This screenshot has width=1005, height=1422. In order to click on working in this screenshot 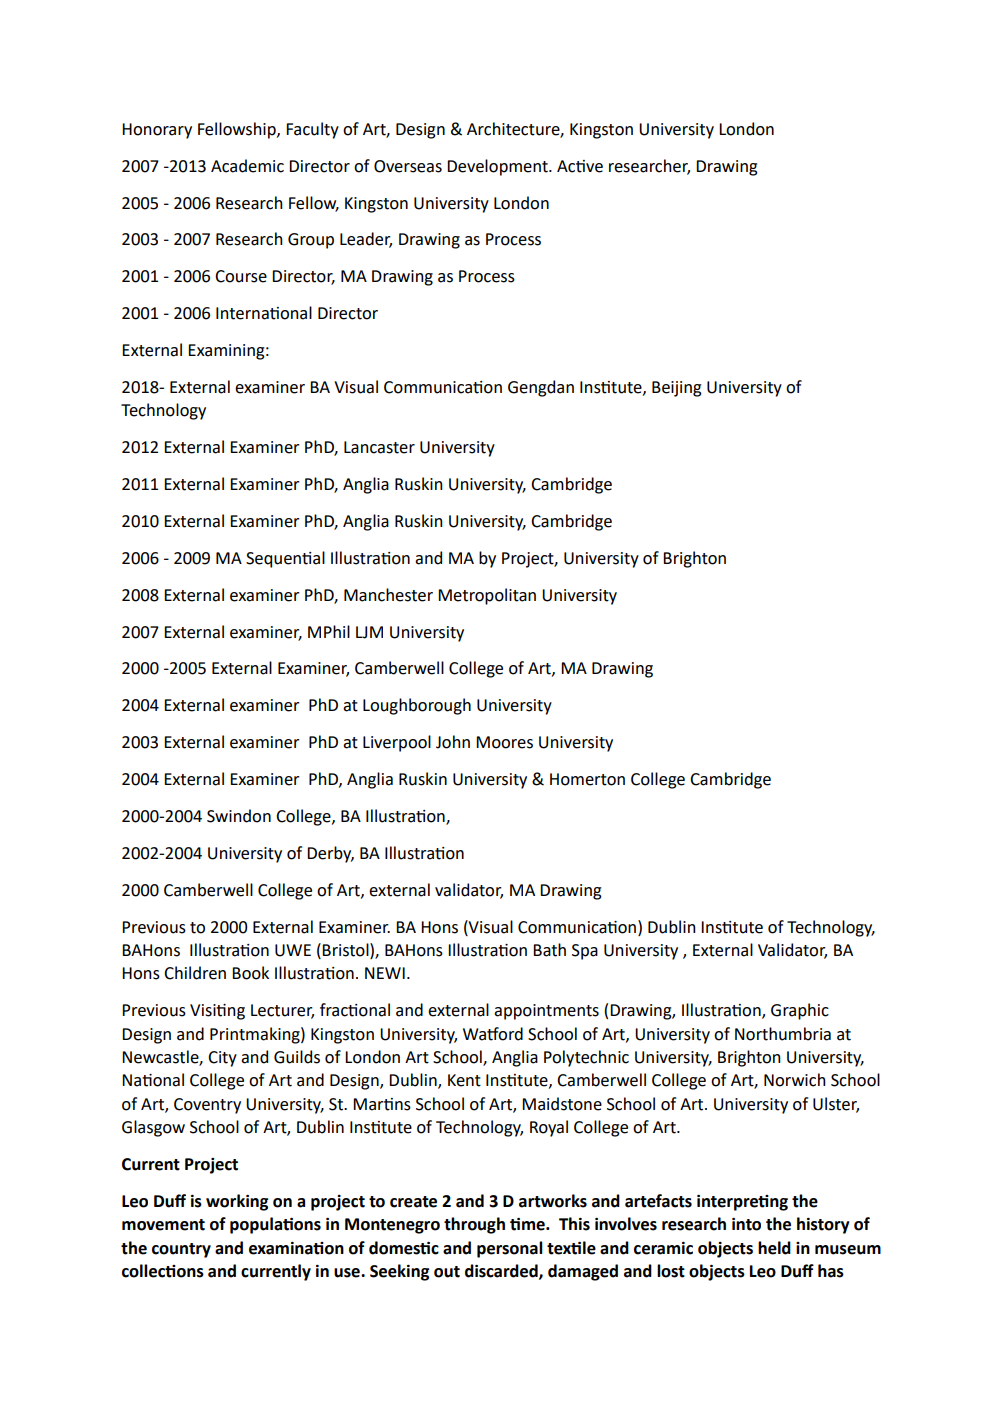, I will do `click(237, 1202)`.
